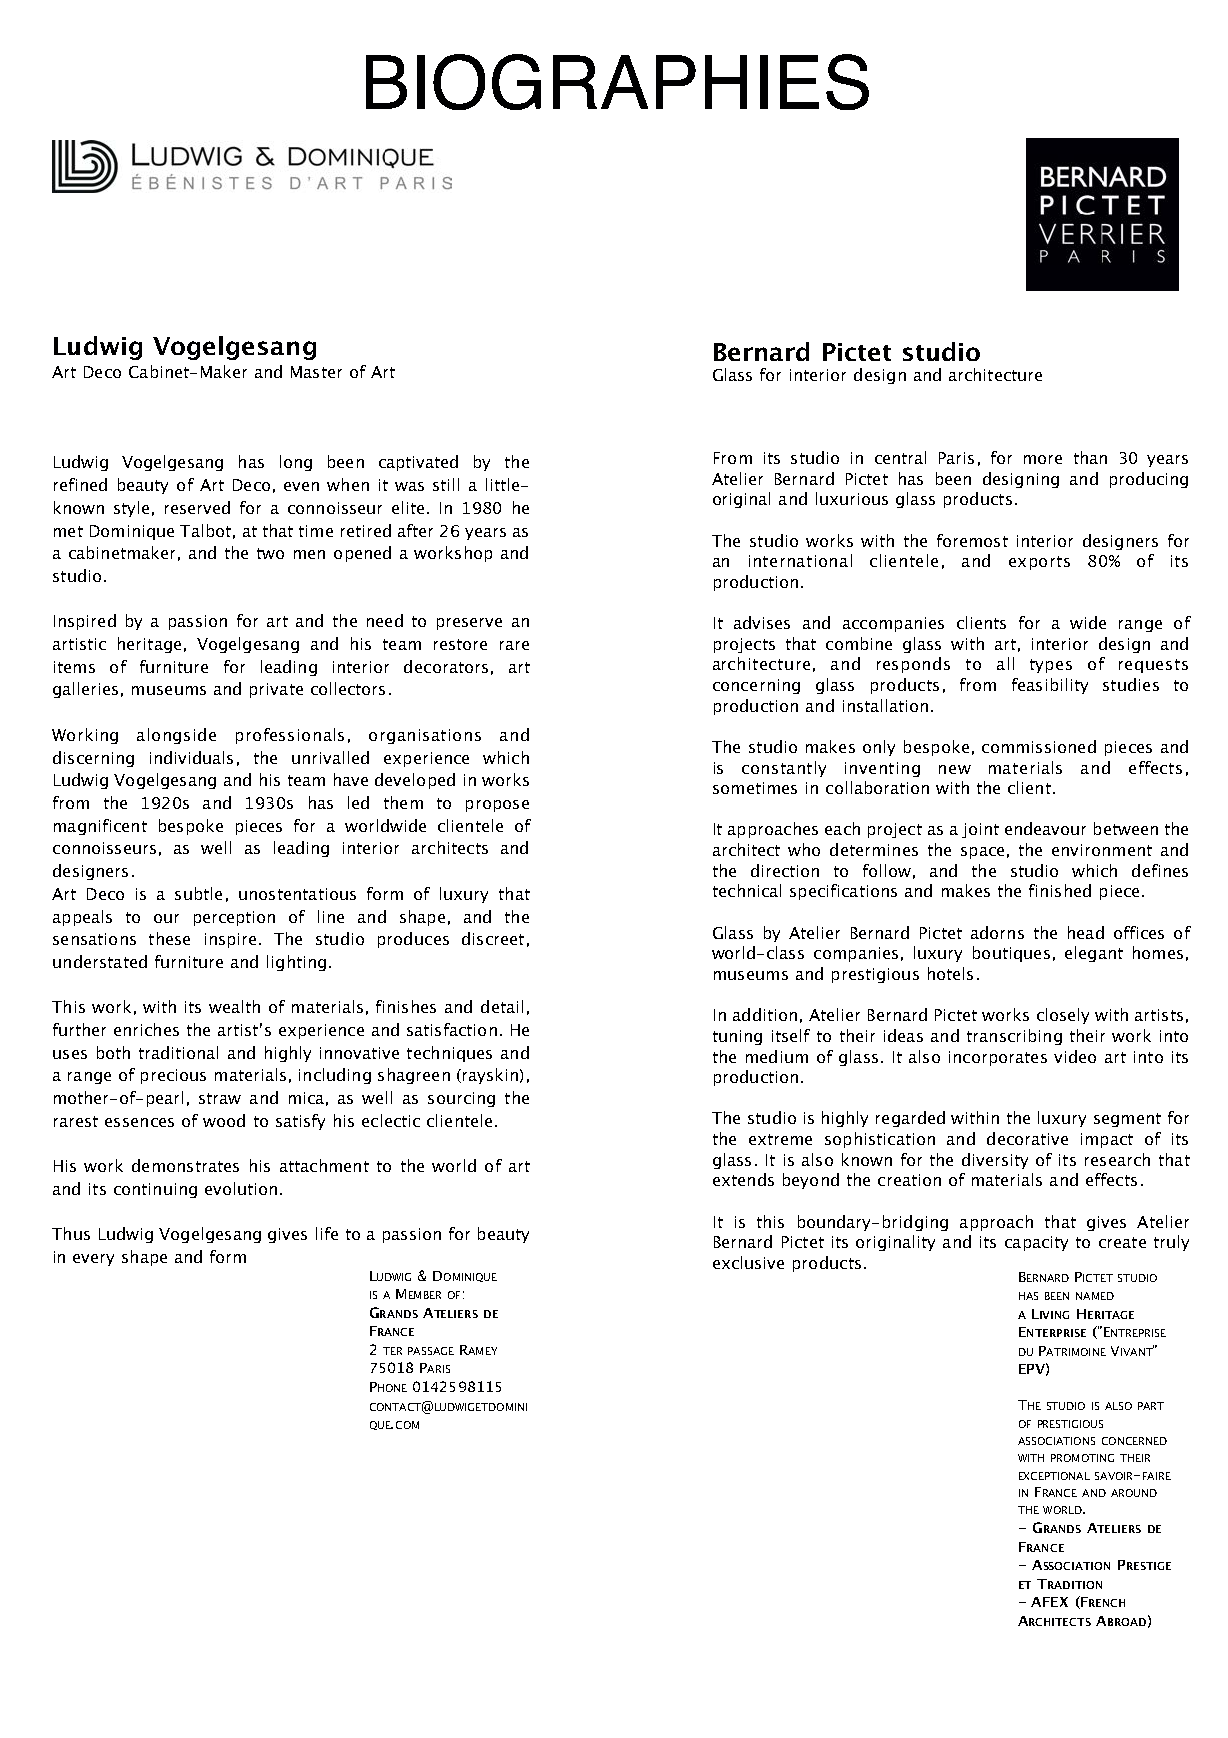  What do you see at coordinates (191, 757) in the image?
I see `individuals` at bounding box center [191, 757].
